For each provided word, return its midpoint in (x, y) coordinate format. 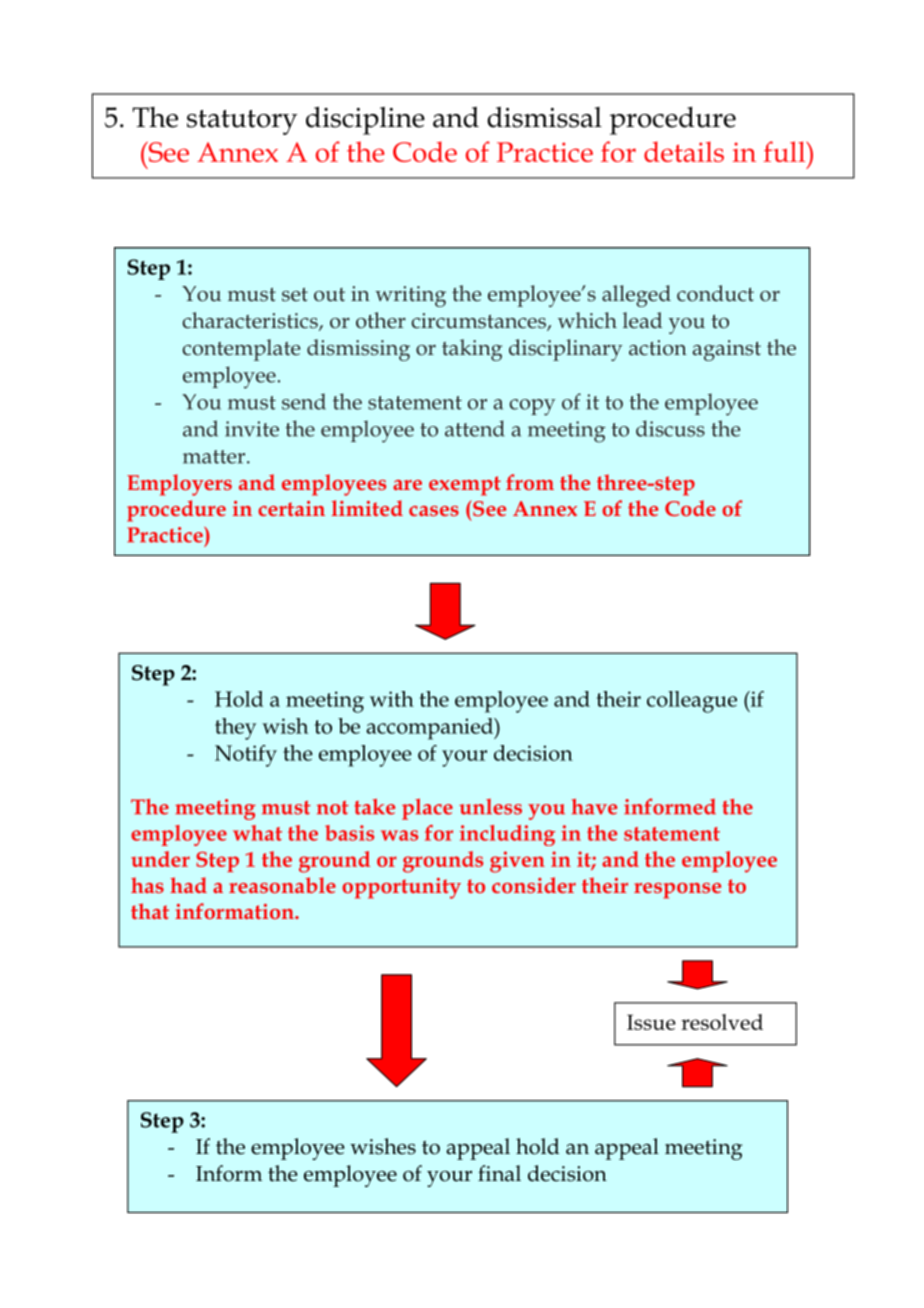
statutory (242, 122)
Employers (179, 485)
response (677, 891)
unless (490, 807)
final (499, 1173)
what (257, 833)
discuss (670, 428)
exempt (465, 486)
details (684, 151)
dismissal (544, 117)
